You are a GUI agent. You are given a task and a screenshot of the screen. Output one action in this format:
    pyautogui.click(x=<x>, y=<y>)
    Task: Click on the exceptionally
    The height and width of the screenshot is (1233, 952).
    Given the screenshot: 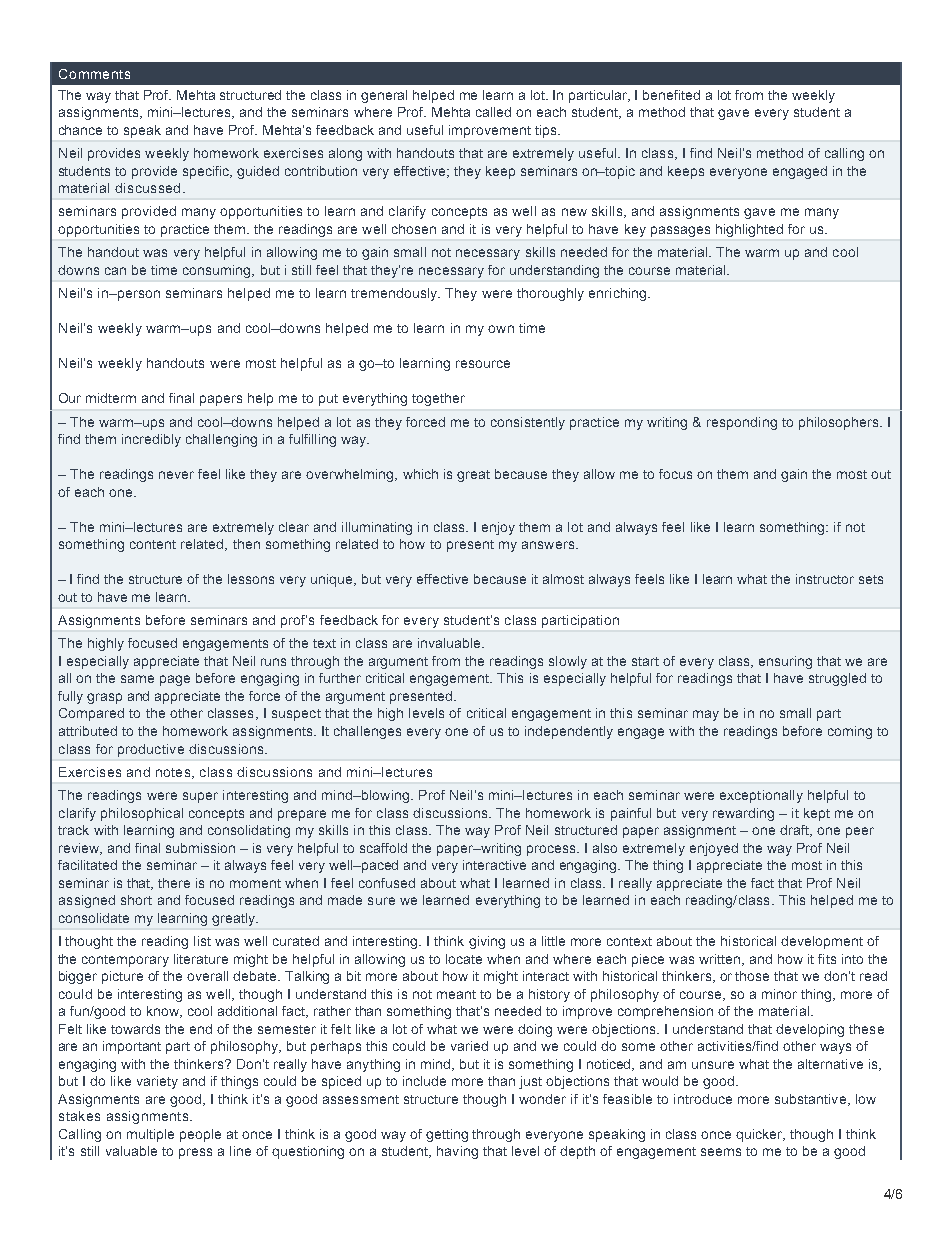 What is the action you would take?
    pyautogui.click(x=761, y=796)
